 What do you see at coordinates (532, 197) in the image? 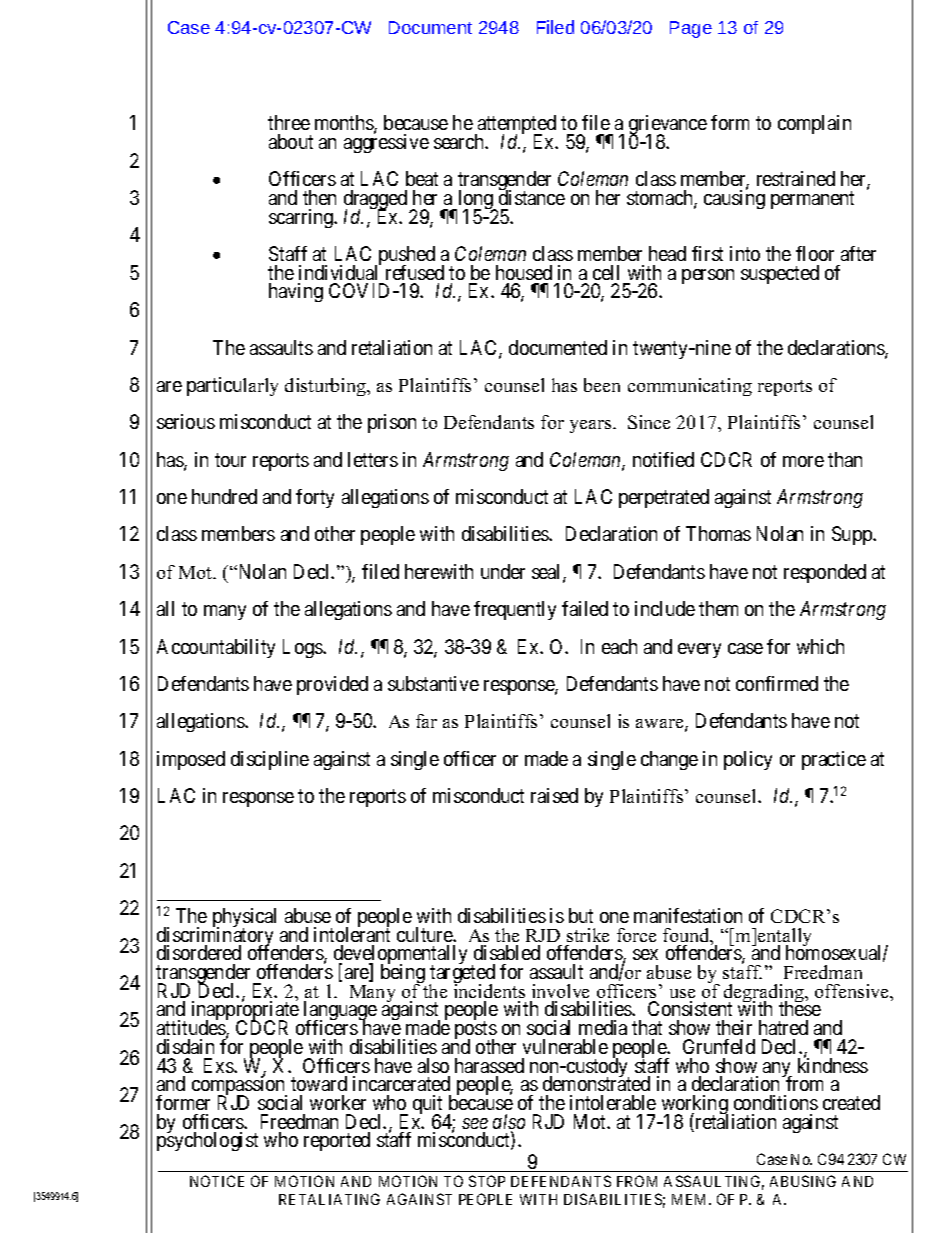
I see `distance` at bounding box center [532, 197].
